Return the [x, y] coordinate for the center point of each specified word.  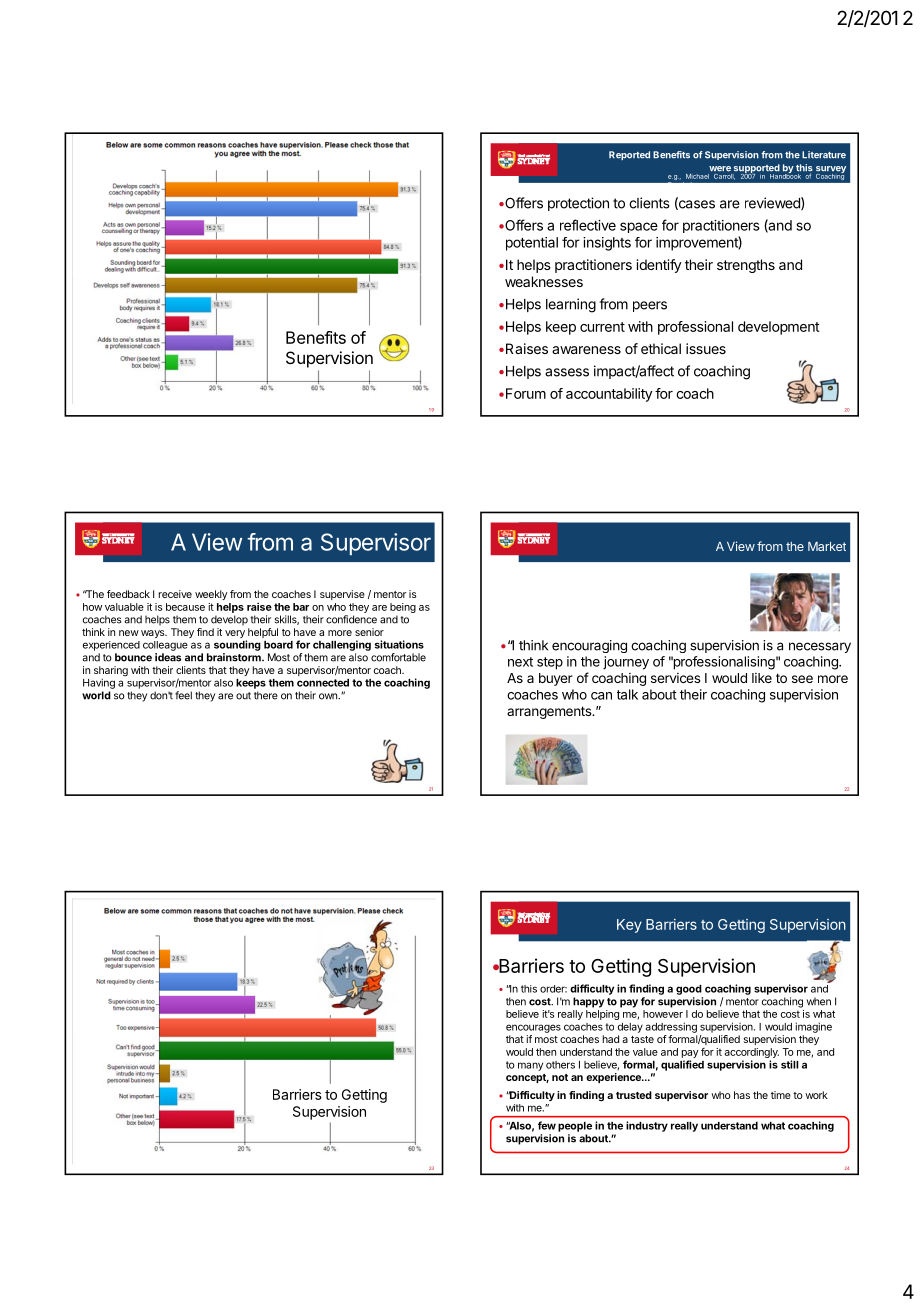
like [762, 678]
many [530, 1066]
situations [399, 644]
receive [175, 594]
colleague [165, 646]
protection [578, 204]
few [547, 1125]
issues [706, 348]
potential [532, 244]
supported [757, 170]
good [689, 990]
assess [567, 372]
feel [183, 695]
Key [629, 926]
